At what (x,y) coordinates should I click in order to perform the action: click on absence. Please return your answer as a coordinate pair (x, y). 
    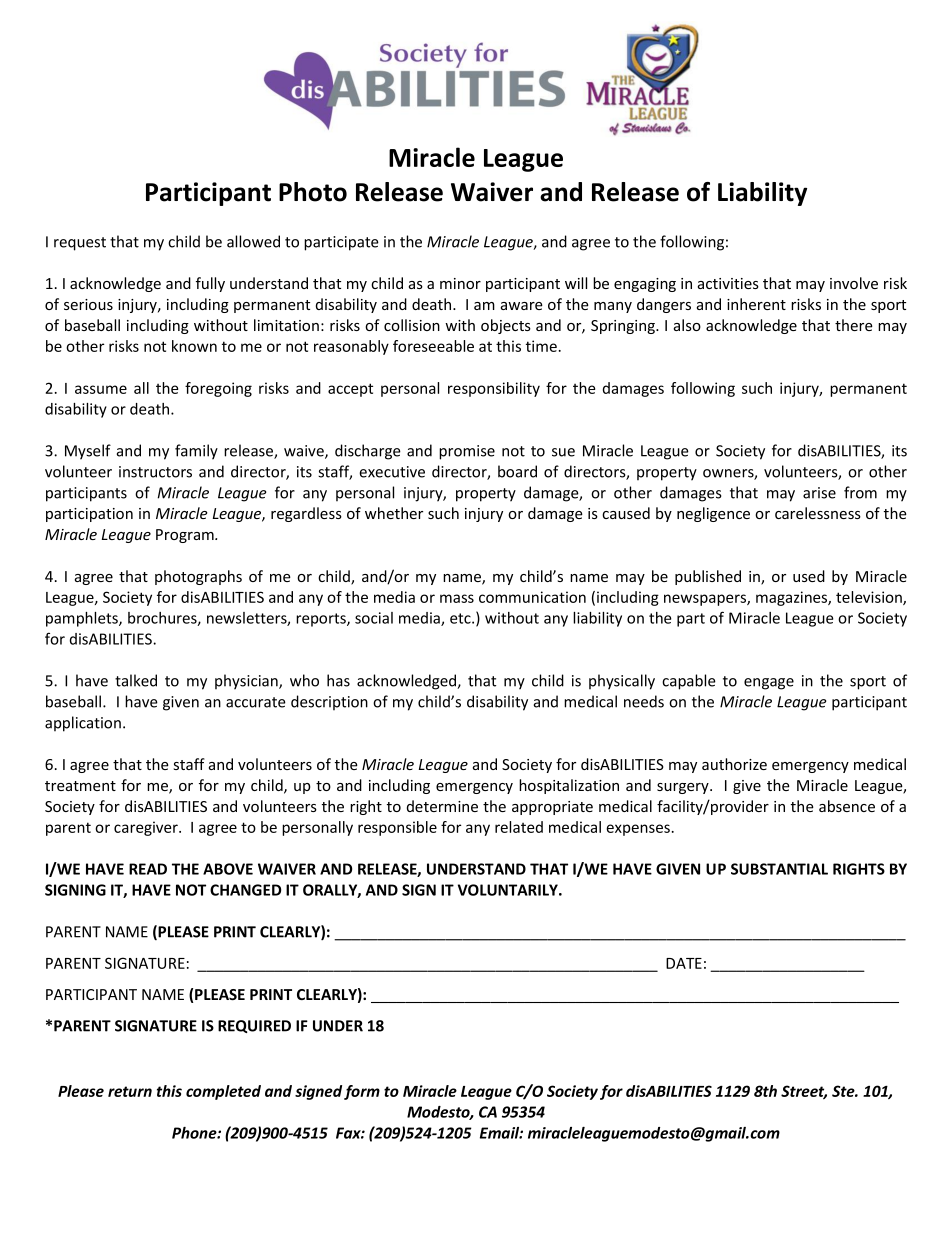
    Looking at the image, I should click on (847, 806).
